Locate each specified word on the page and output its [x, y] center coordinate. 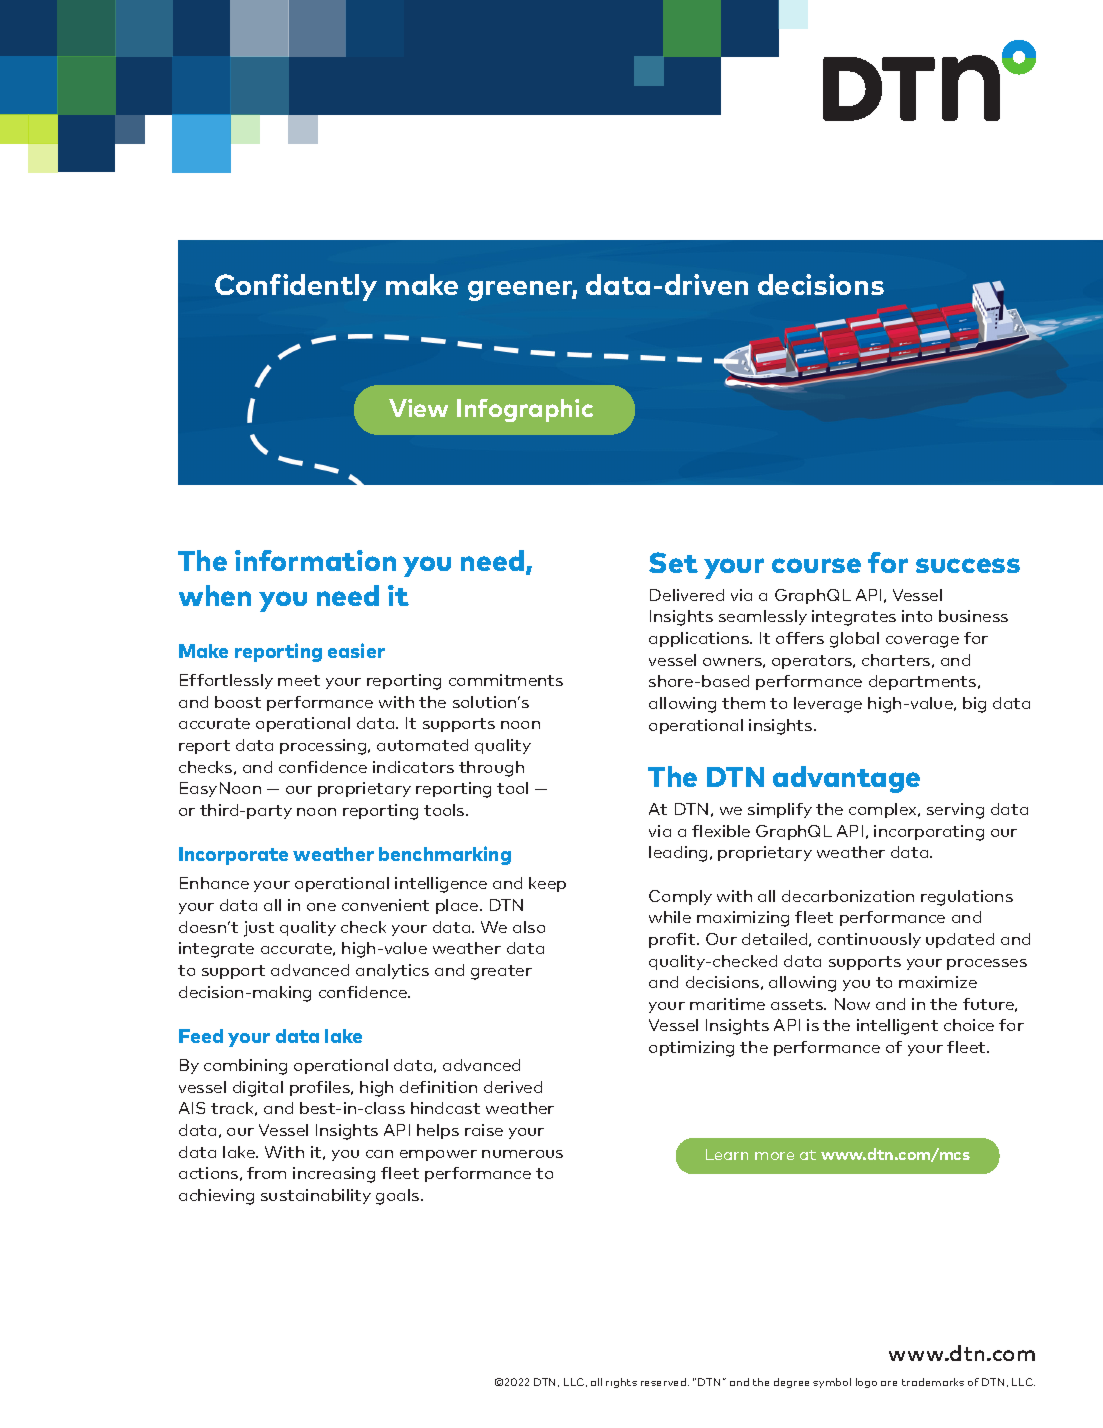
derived [513, 1087]
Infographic [525, 410]
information [315, 560]
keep [547, 884]
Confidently [296, 287]
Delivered [687, 595]
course [816, 565]
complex [884, 810]
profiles [321, 1088]
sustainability [316, 1196]
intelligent [897, 1027]
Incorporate [233, 856]
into [917, 616]
